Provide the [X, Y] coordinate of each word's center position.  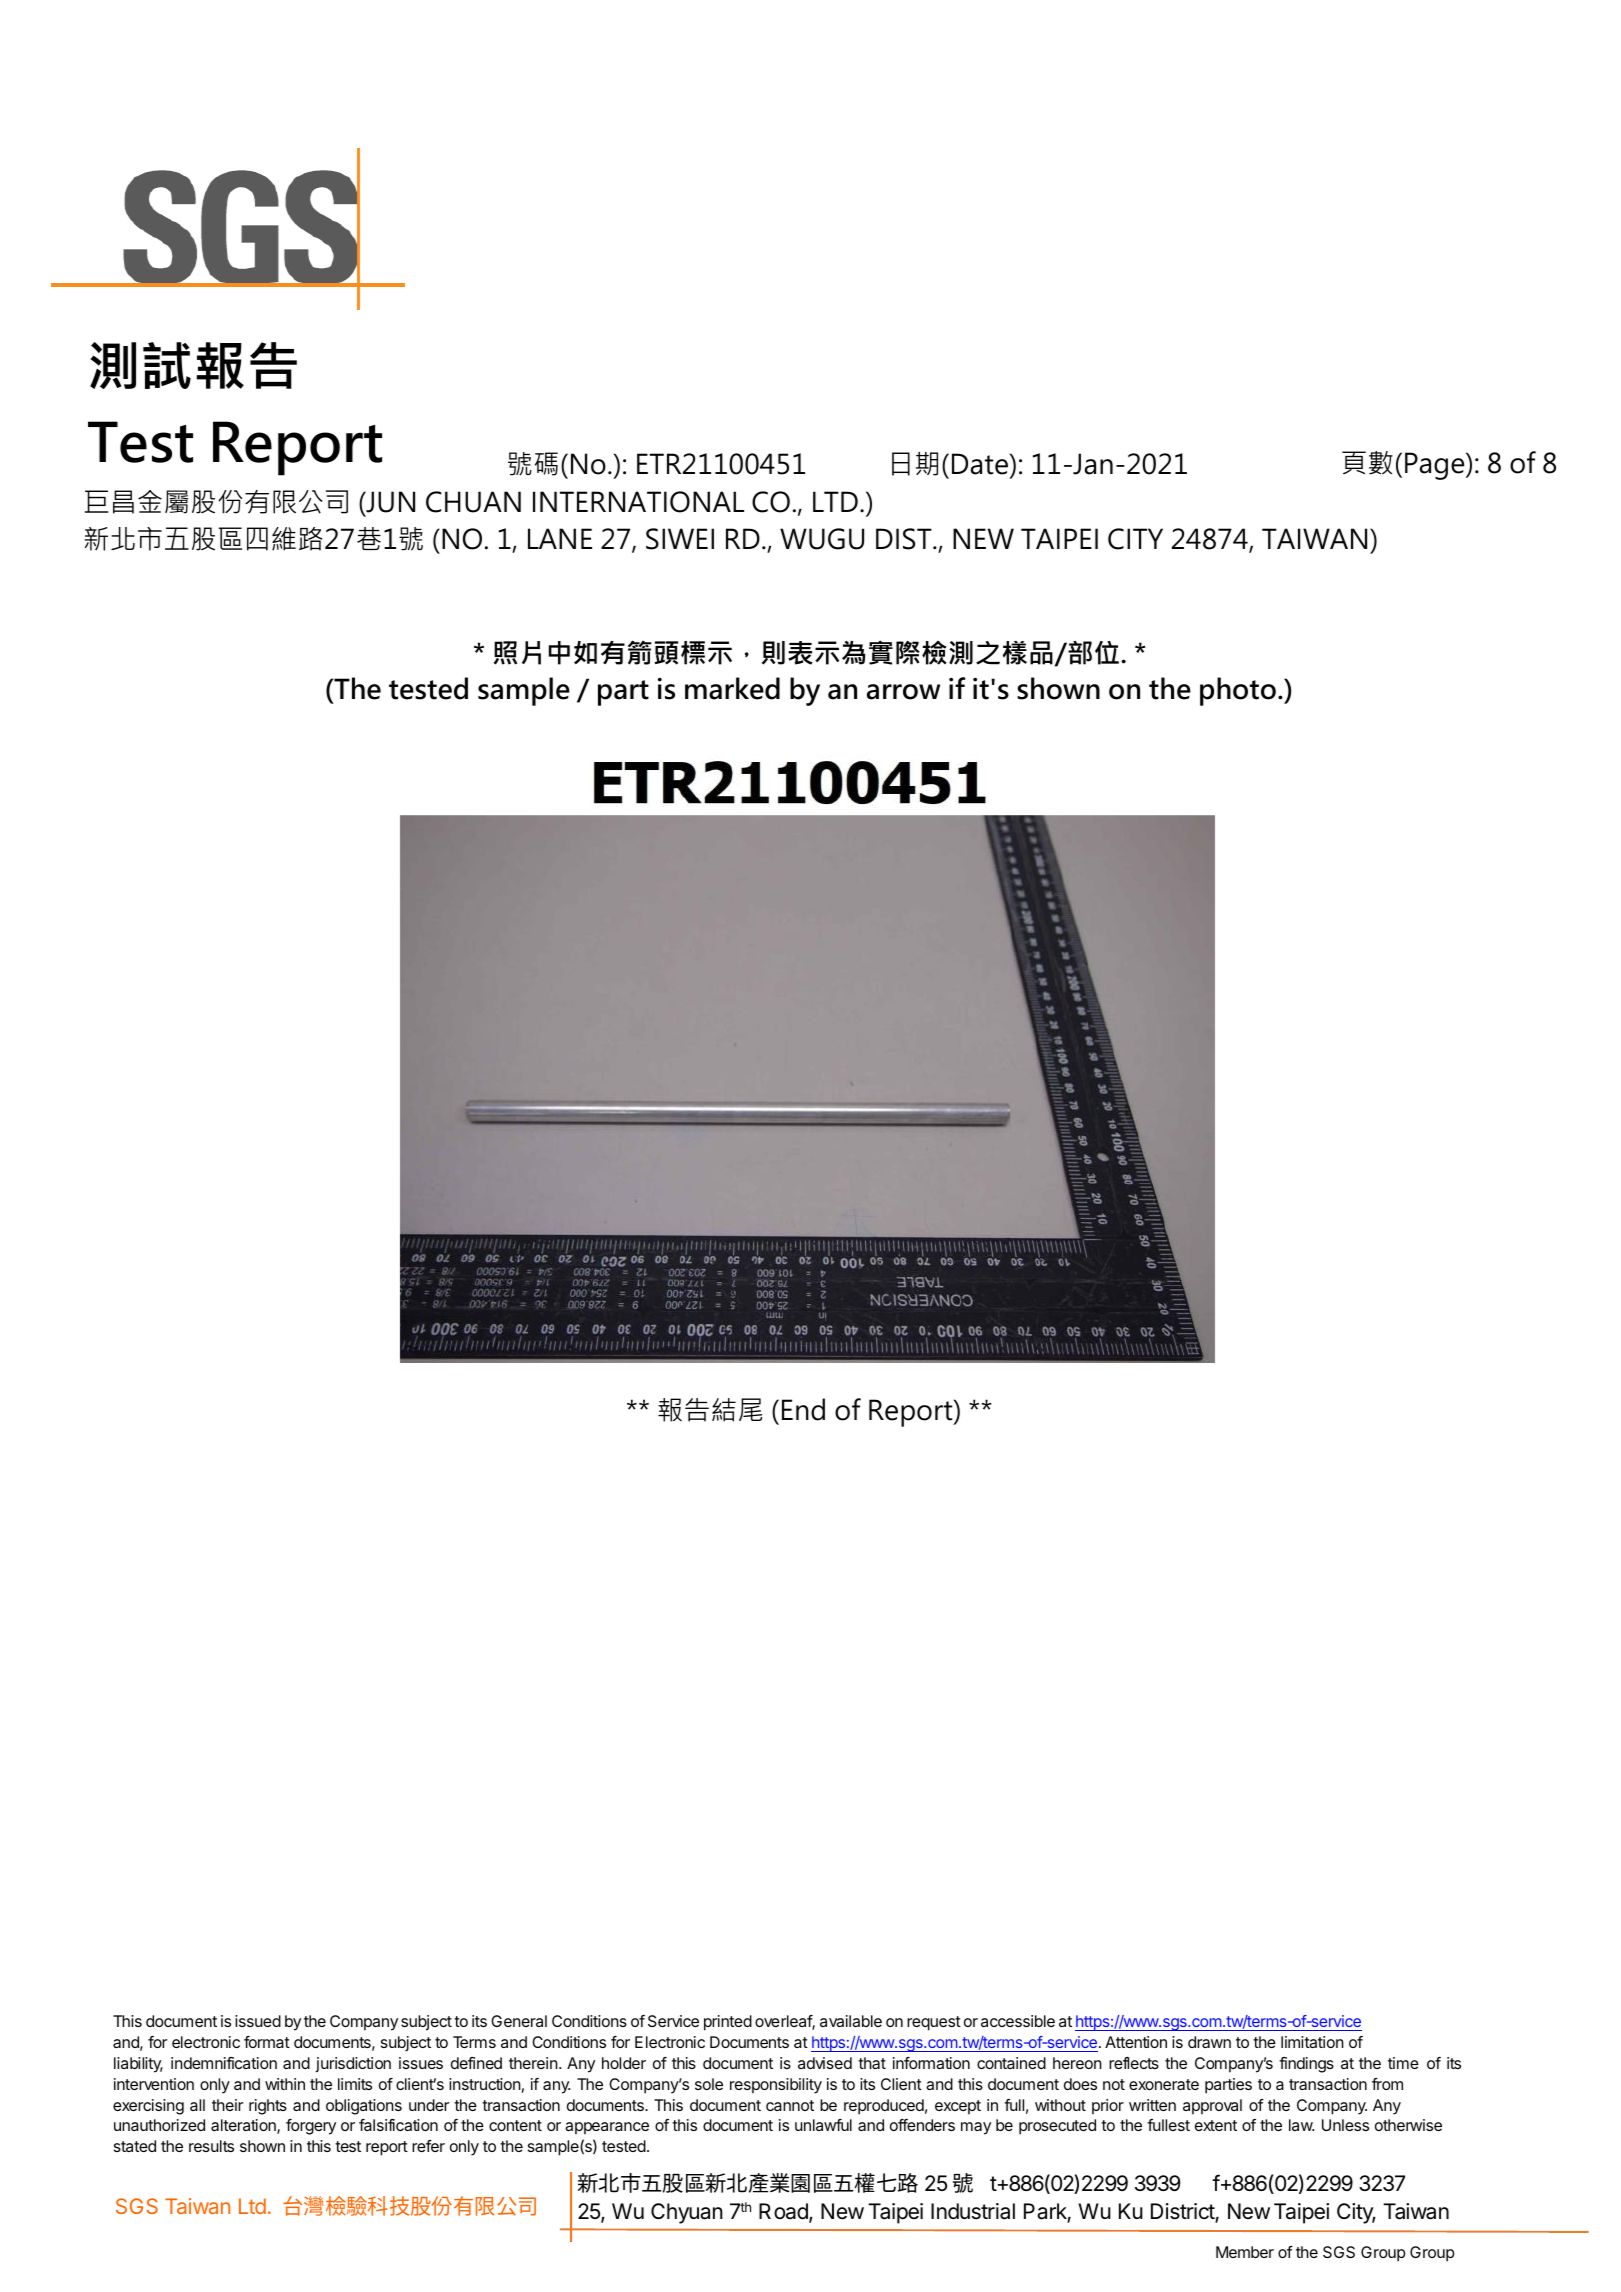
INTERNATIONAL [638, 502]
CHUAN [473, 502]
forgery [311, 2127]
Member [1245, 2252]
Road [784, 2212]
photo [1238, 691]
